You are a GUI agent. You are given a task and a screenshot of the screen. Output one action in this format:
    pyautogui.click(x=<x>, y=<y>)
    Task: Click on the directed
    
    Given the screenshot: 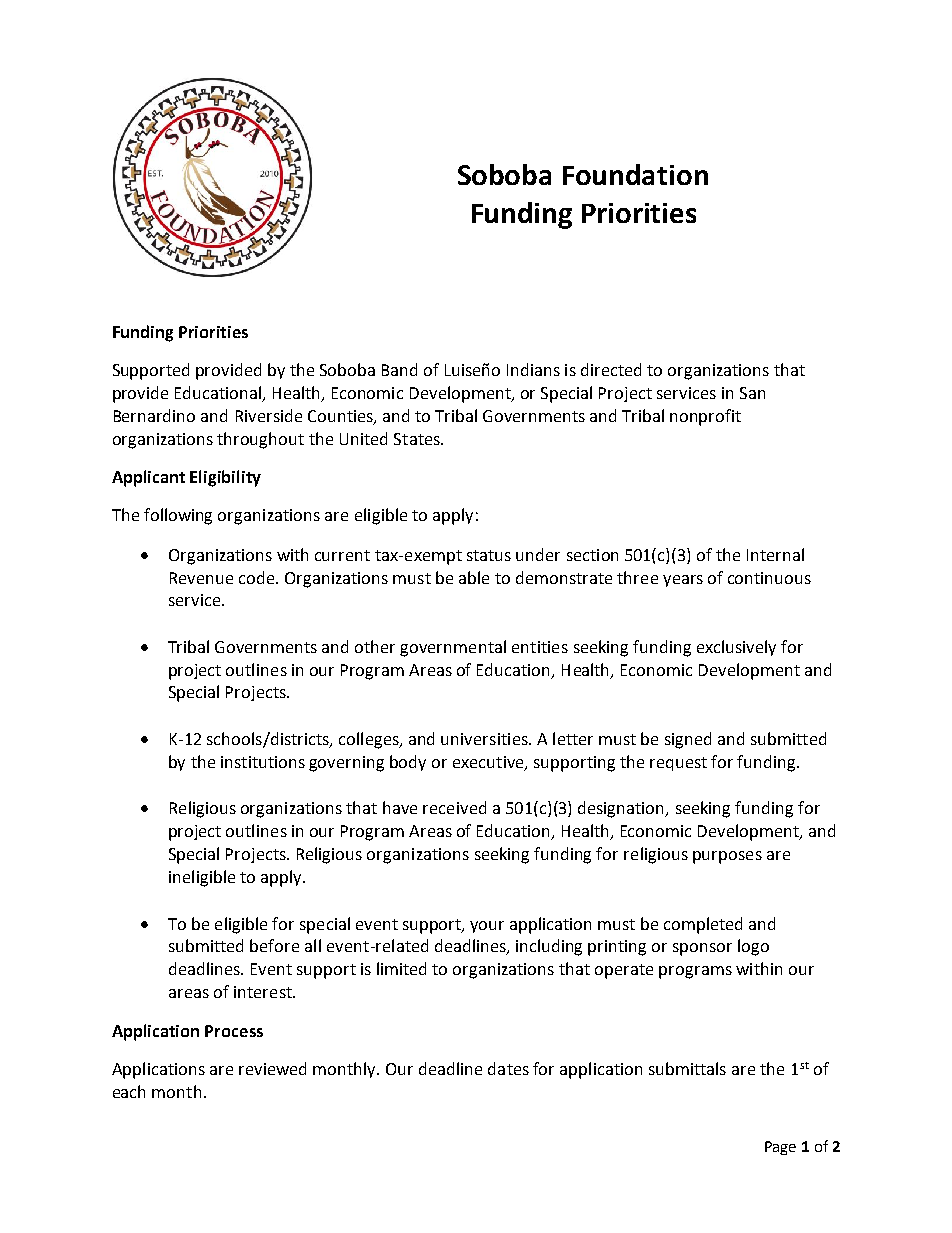 What is the action you would take?
    pyautogui.click(x=611, y=369)
